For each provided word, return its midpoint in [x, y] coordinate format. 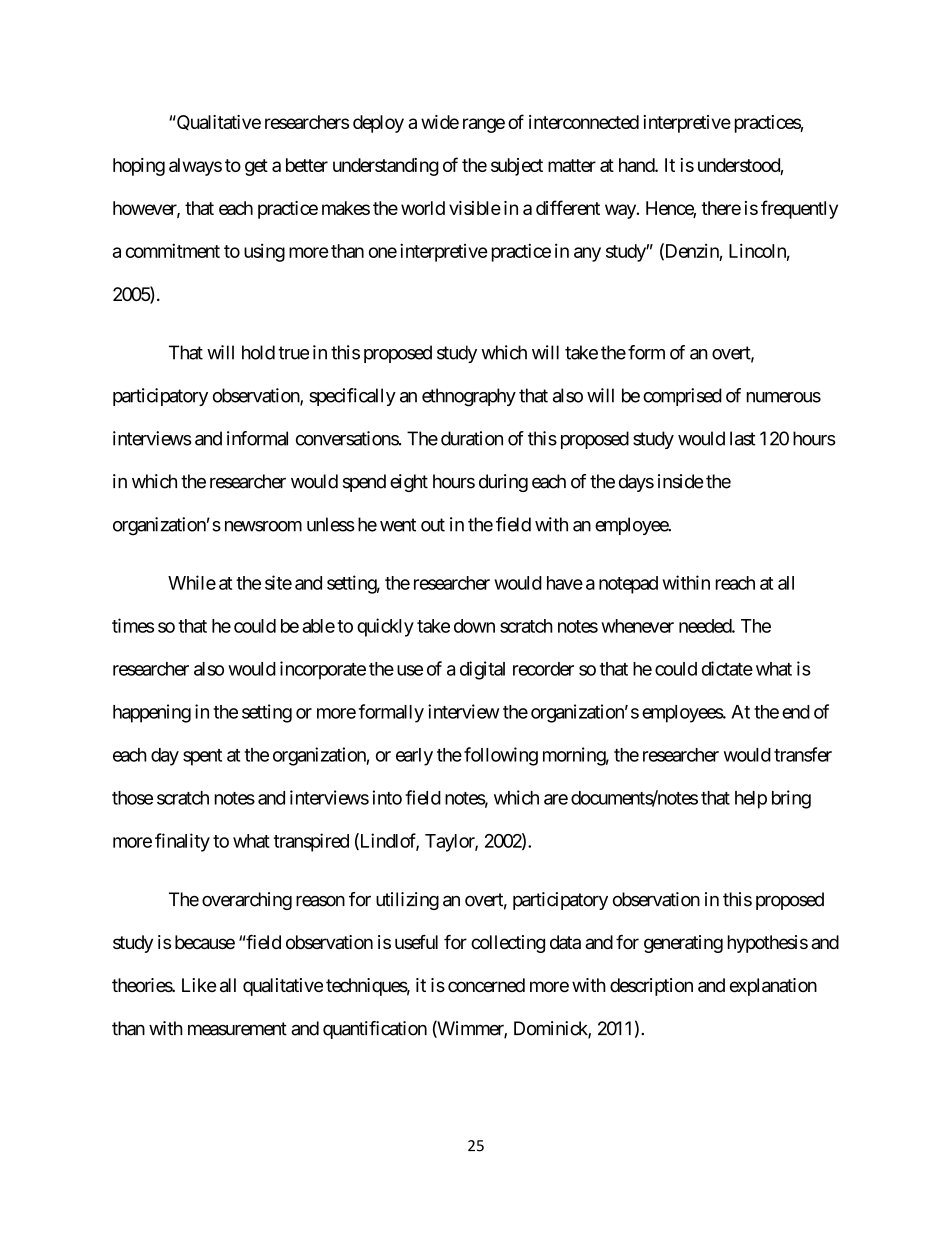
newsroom [263, 526]
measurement [237, 1029]
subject [517, 167]
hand [637, 165]
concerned [486, 985]
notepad [628, 585]
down [474, 626]
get [256, 167]
